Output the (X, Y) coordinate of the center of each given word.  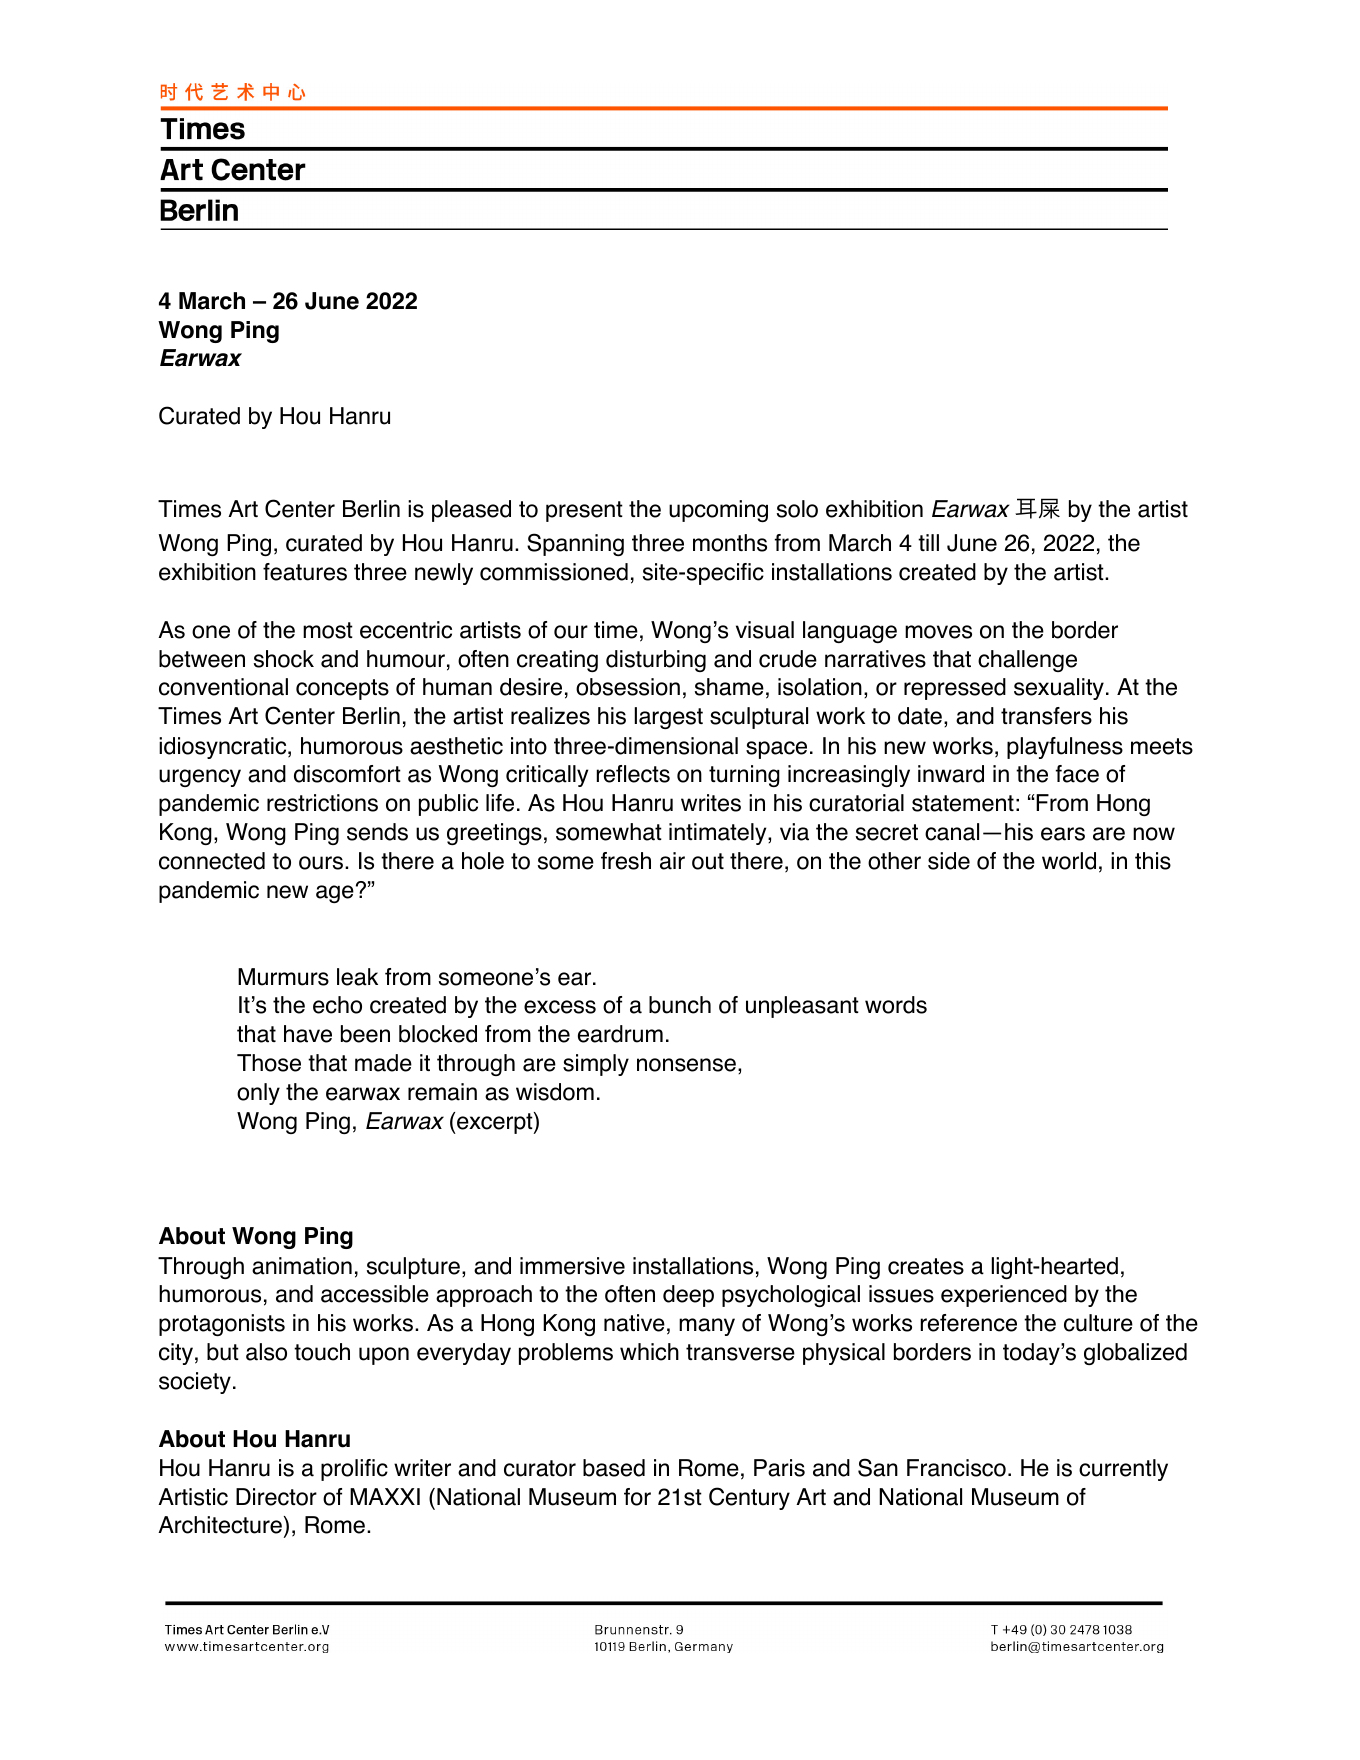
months (730, 543)
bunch (680, 1005)
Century (749, 1498)
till (928, 542)
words (896, 1005)
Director (276, 1497)
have (308, 1034)
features (305, 572)
